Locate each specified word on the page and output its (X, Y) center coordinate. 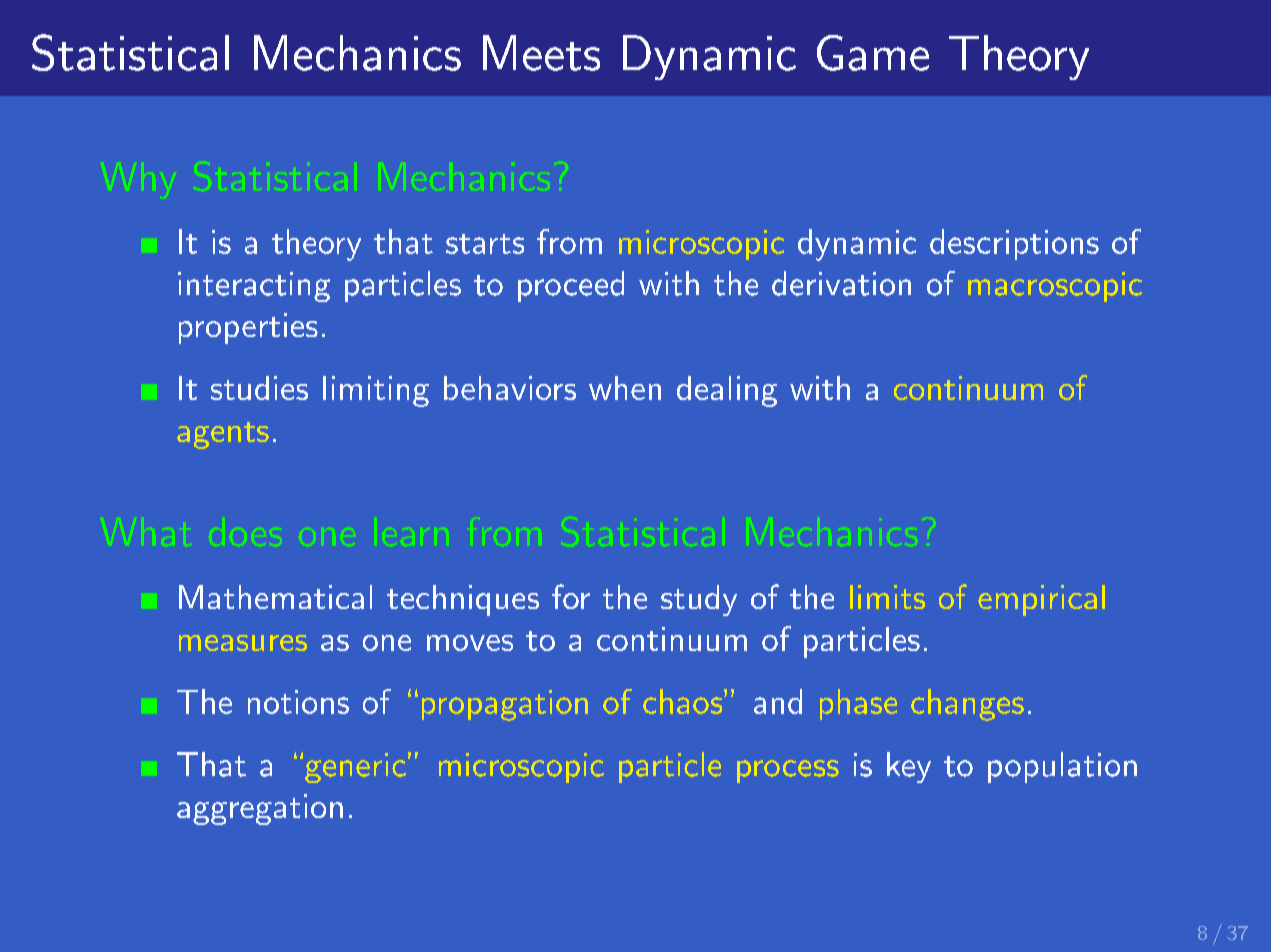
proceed (571, 286)
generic (355, 768)
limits (887, 597)
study (699, 600)
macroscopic (1055, 287)
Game (873, 53)
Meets (541, 53)
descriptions (1014, 244)
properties (248, 328)
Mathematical (275, 597)
